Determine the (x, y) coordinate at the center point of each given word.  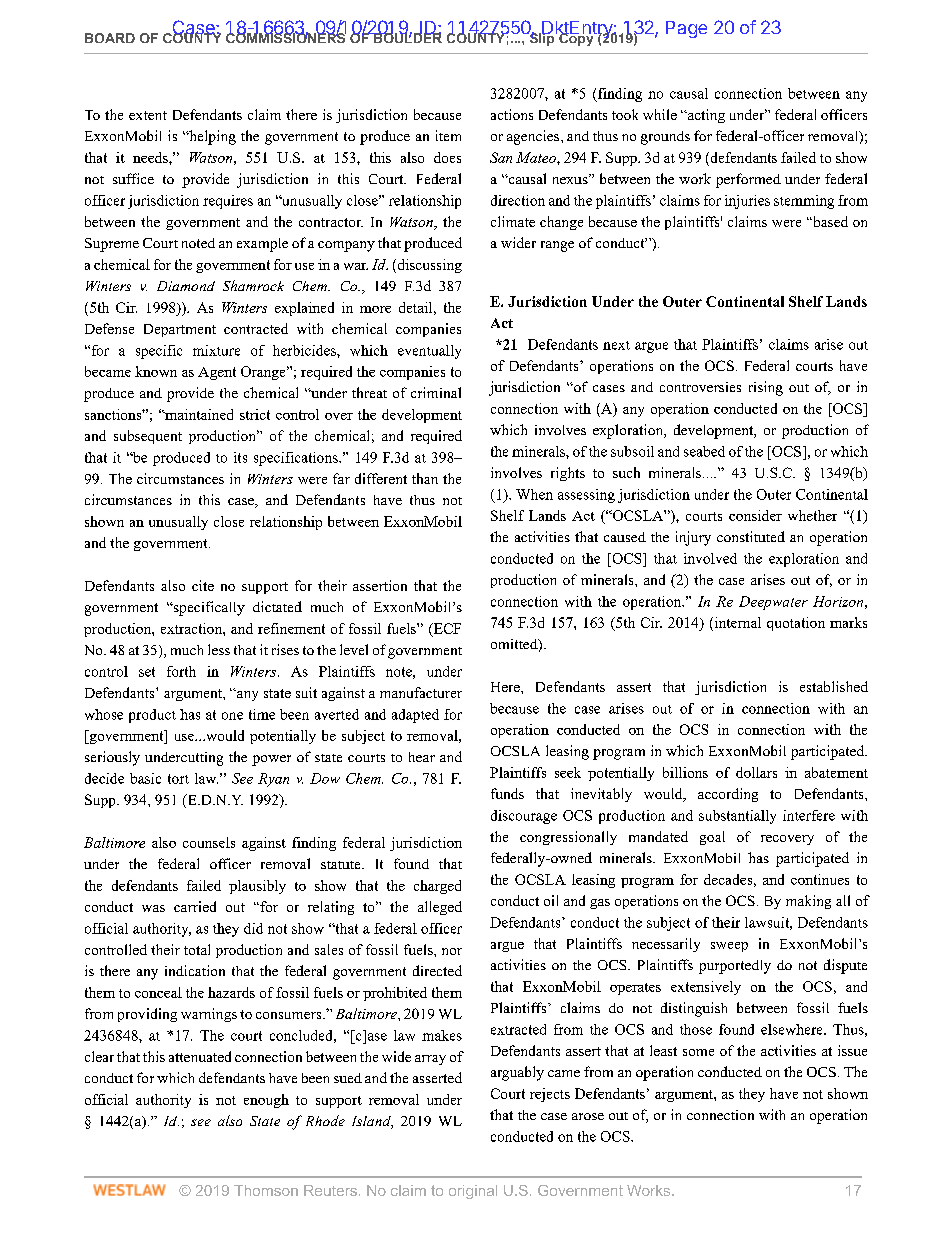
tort (178, 779)
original (473, 1192)
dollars (756, 772)
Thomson (266, 1190)
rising (766, 388)
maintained (198, 414)
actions (512, 114)
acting (705, 116)
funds (507, 793)
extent (148, 115)
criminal (436, 392)
